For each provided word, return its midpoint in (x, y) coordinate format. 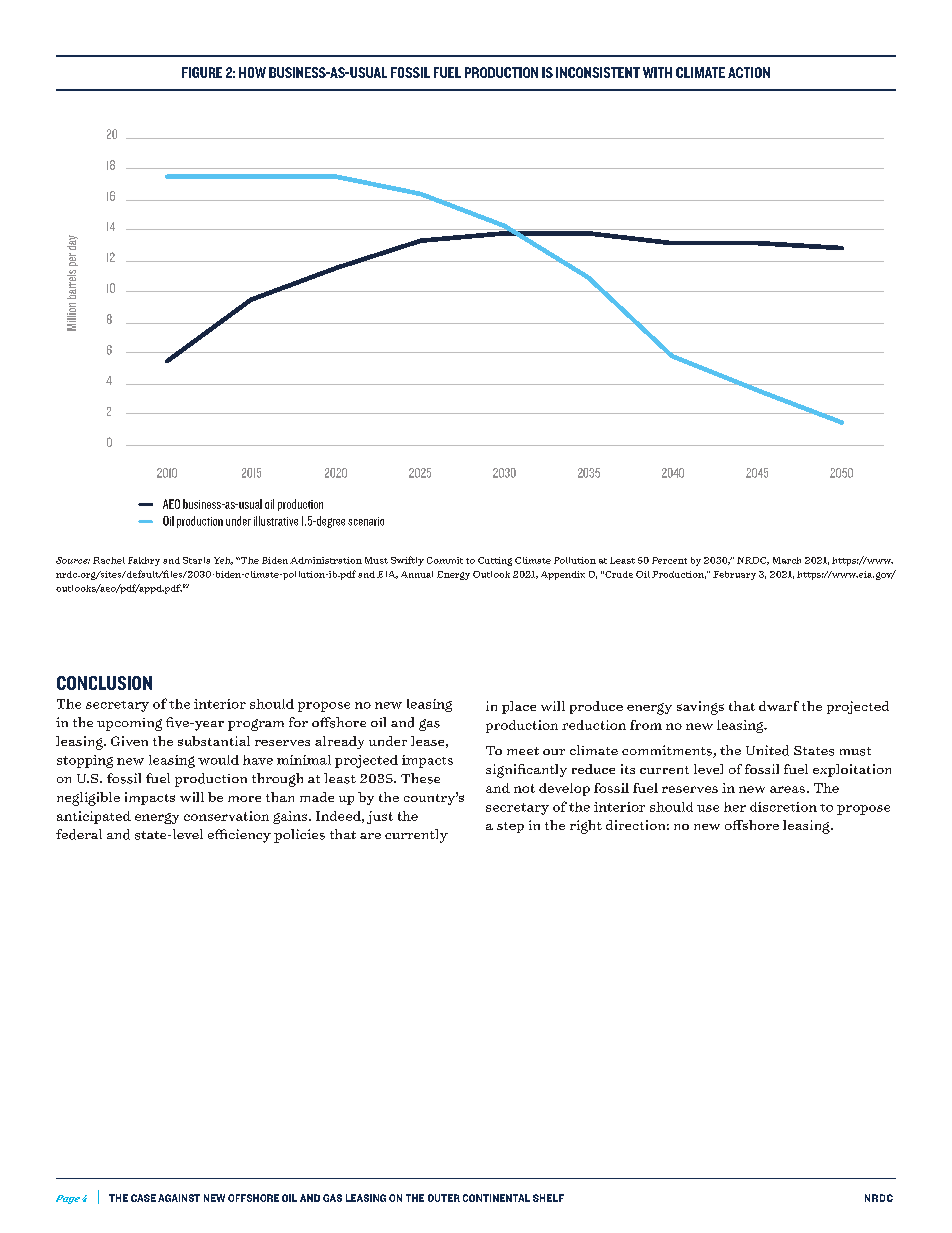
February (734, 575)
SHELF (548, 1198)
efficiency (239, 836)
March (787, 560)
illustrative (276, 521)
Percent (669, 560)
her (735, 807)
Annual (417, 574)
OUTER (444, 1198)
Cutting (495, 561)
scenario (366, 521)
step (510, 827)
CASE (143, 1198)
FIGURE (202, 72)
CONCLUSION (104, 683)
